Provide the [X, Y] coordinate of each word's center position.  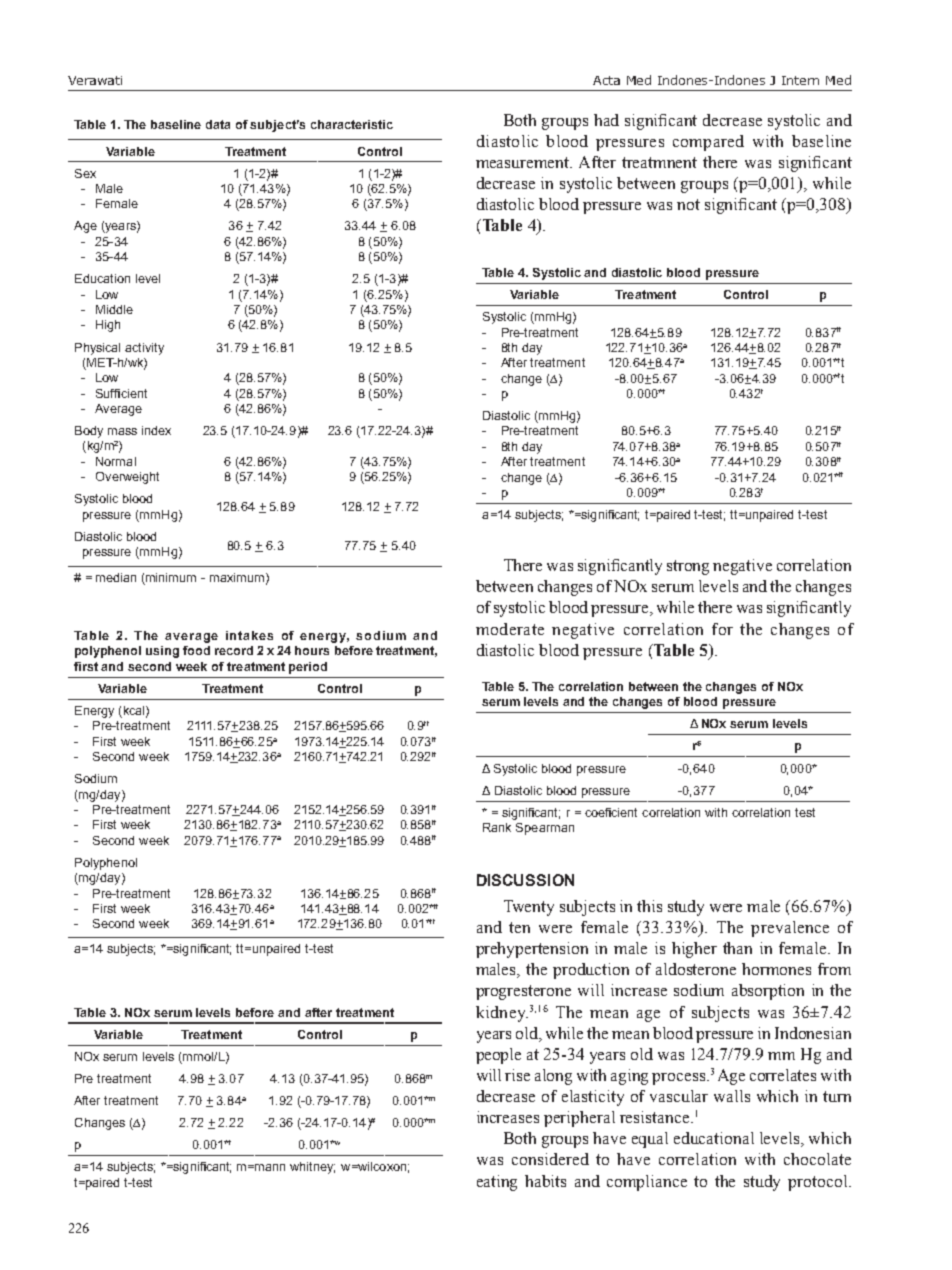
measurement [524, 162]
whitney [312, 1168]
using [162, 652]
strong [688, 567]
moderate [510, 629]
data [218, 124]
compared [708, 143]
